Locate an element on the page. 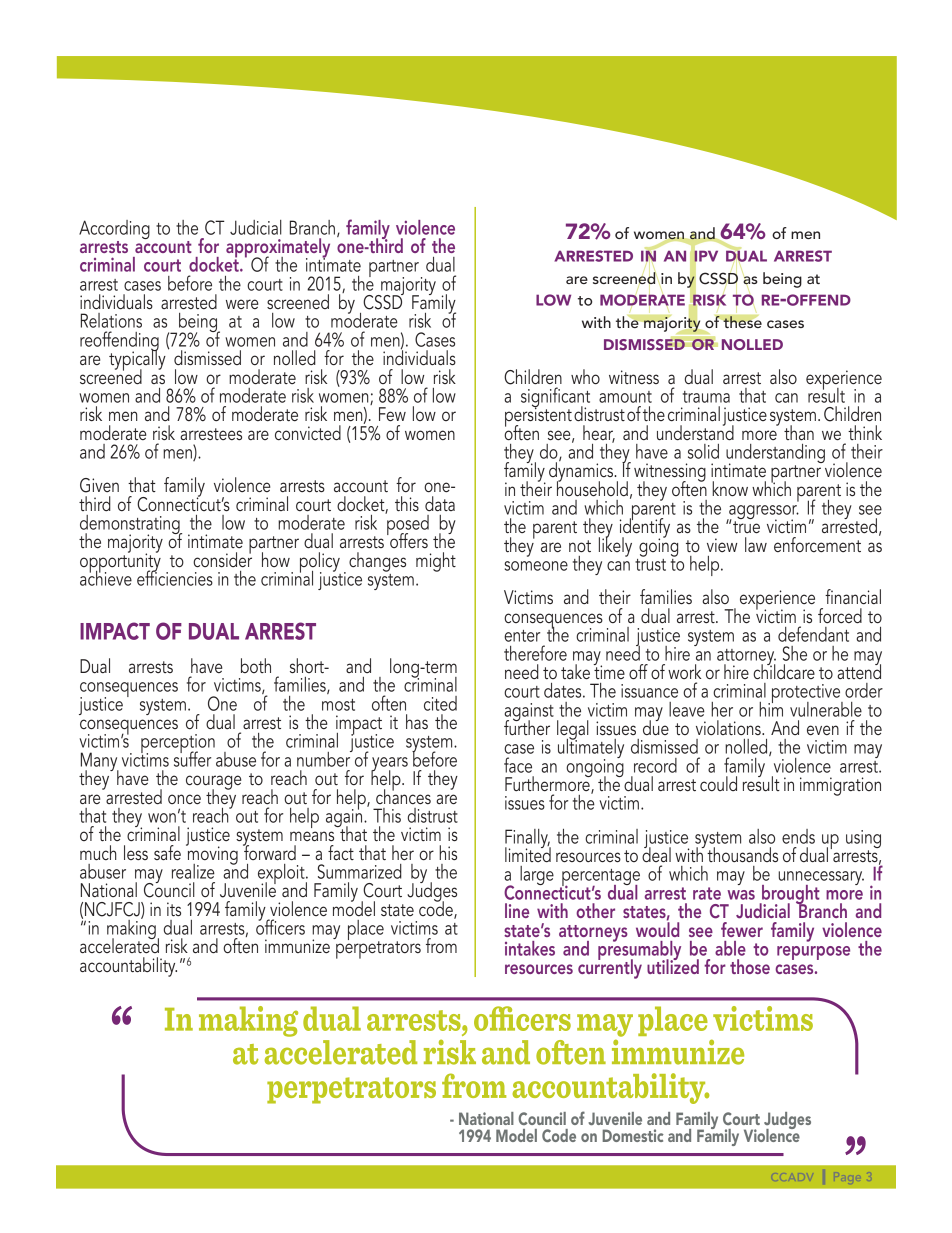  law is located at coordinates (756, 544).
